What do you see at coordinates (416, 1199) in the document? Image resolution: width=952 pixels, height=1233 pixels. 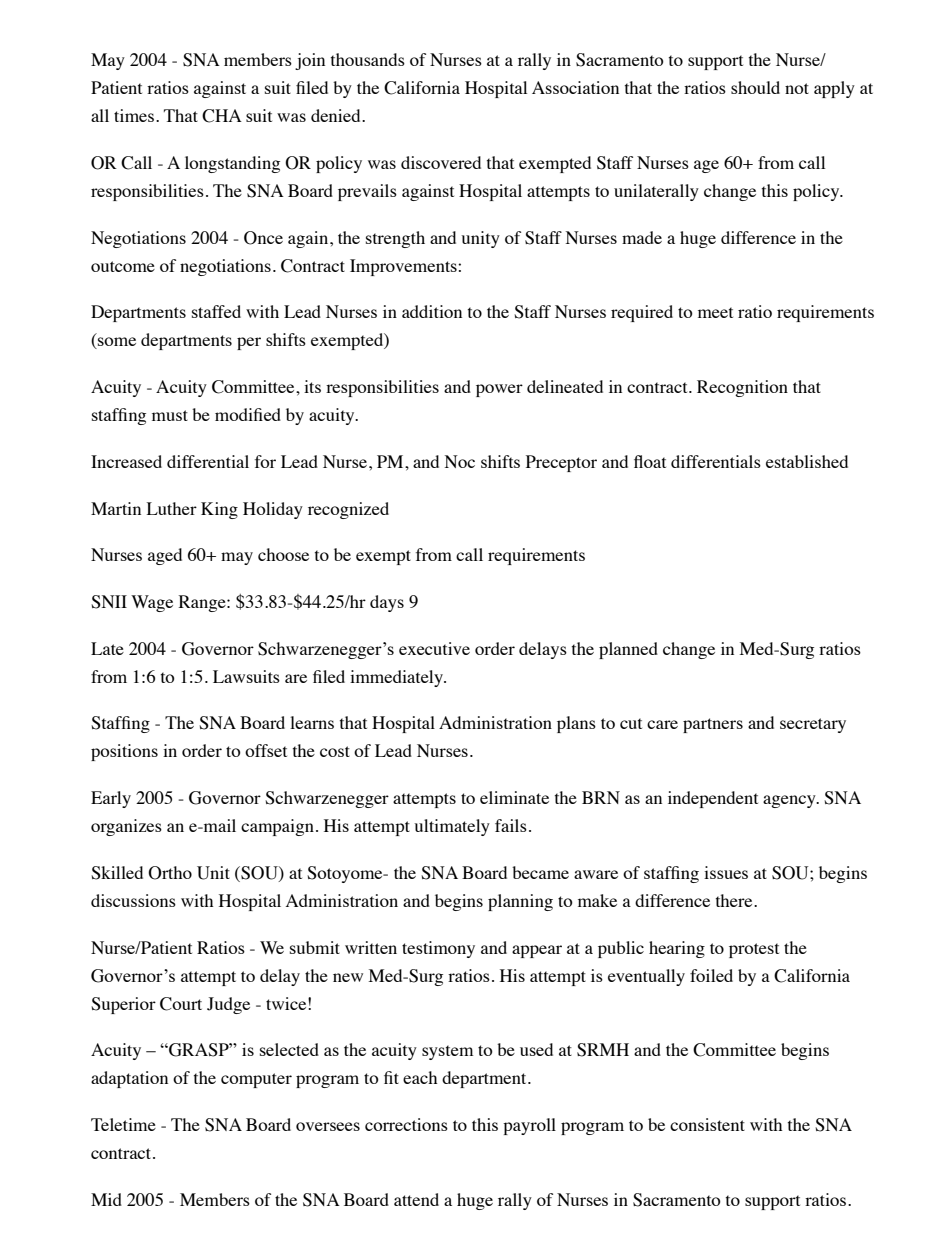 I see `attend` at bounding box center [416, 1199].
